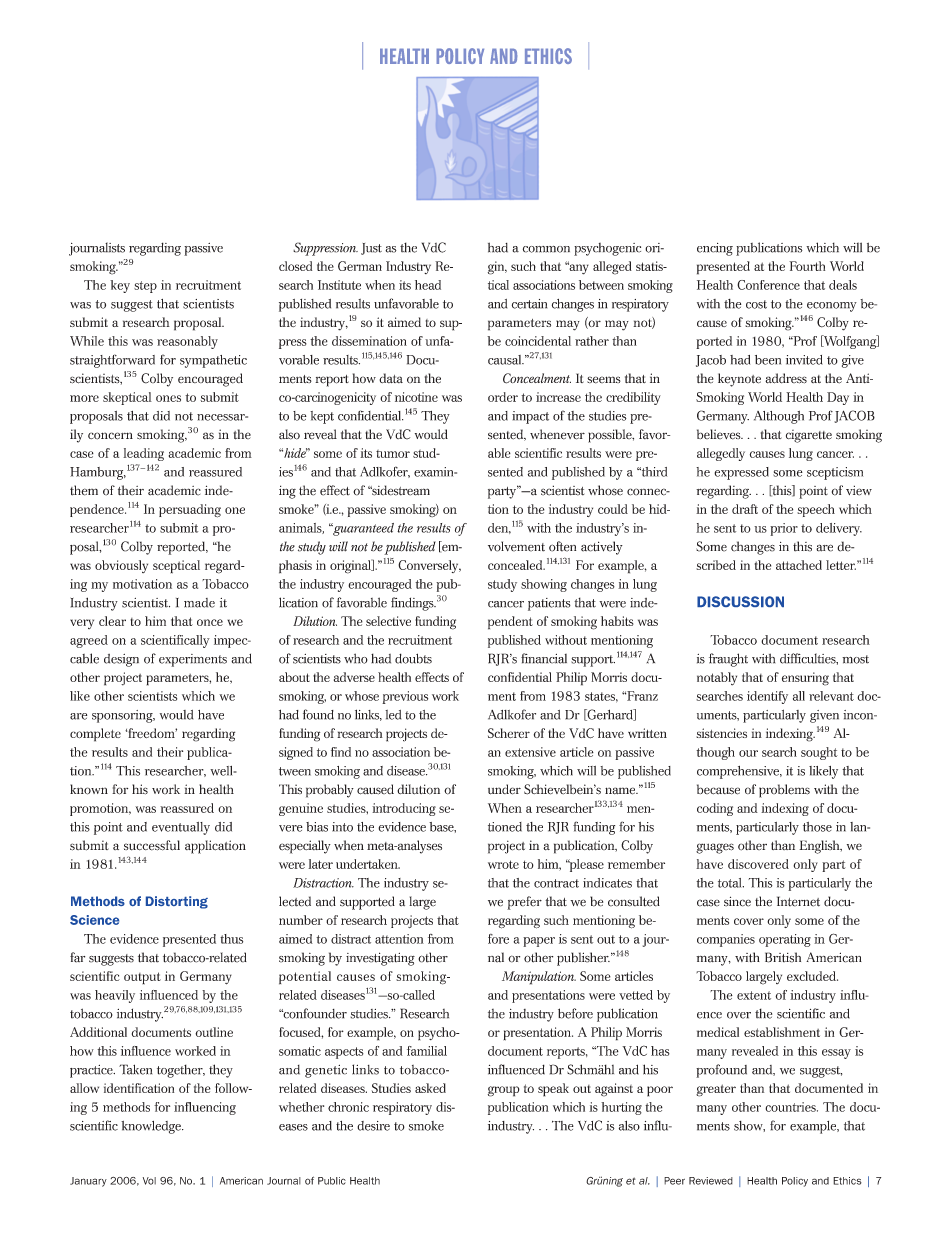 The image size is (952, 1233). I want to click on cost, so click(756, 304).
